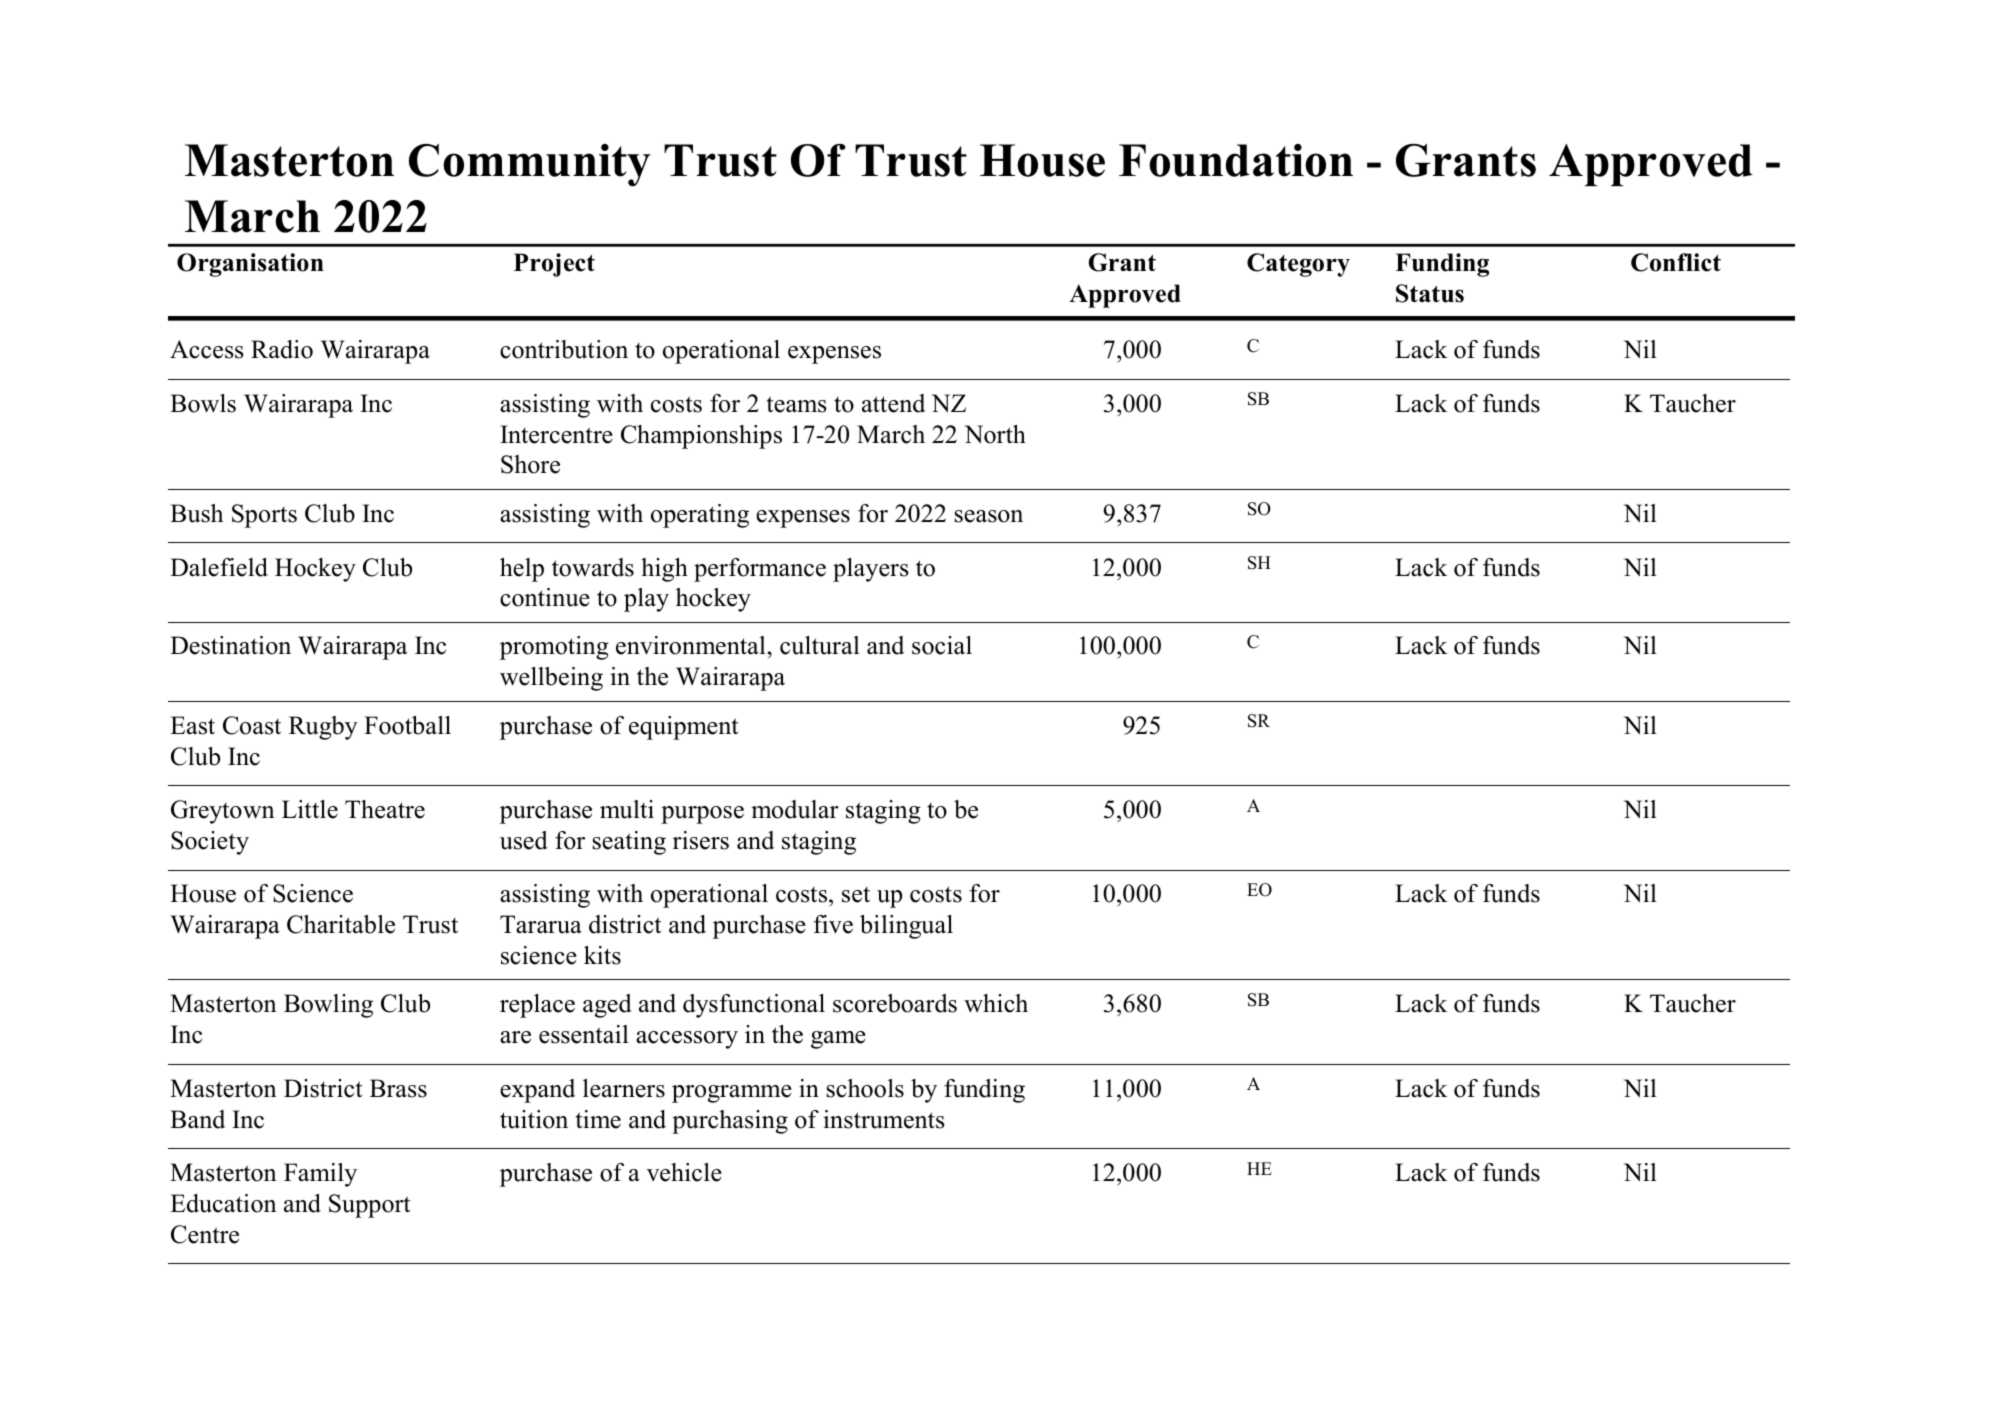 Image resolution: width=1999 pixels, height=1414 pixels. I want to click on Theatre, so click(385, 809).
